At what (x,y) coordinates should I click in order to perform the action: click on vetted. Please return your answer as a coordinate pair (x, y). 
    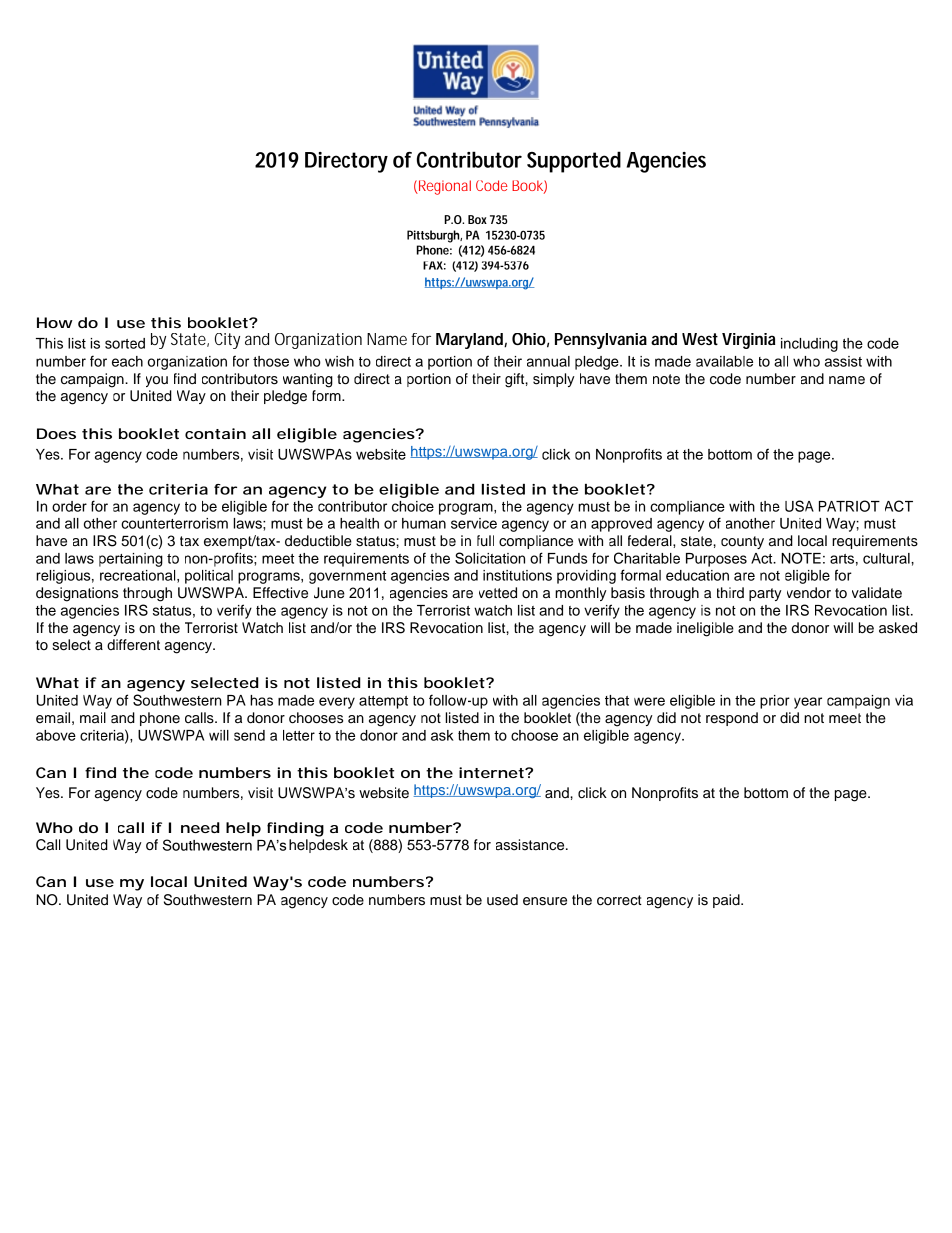
    Looking at the image, I should click on (498, 593).
